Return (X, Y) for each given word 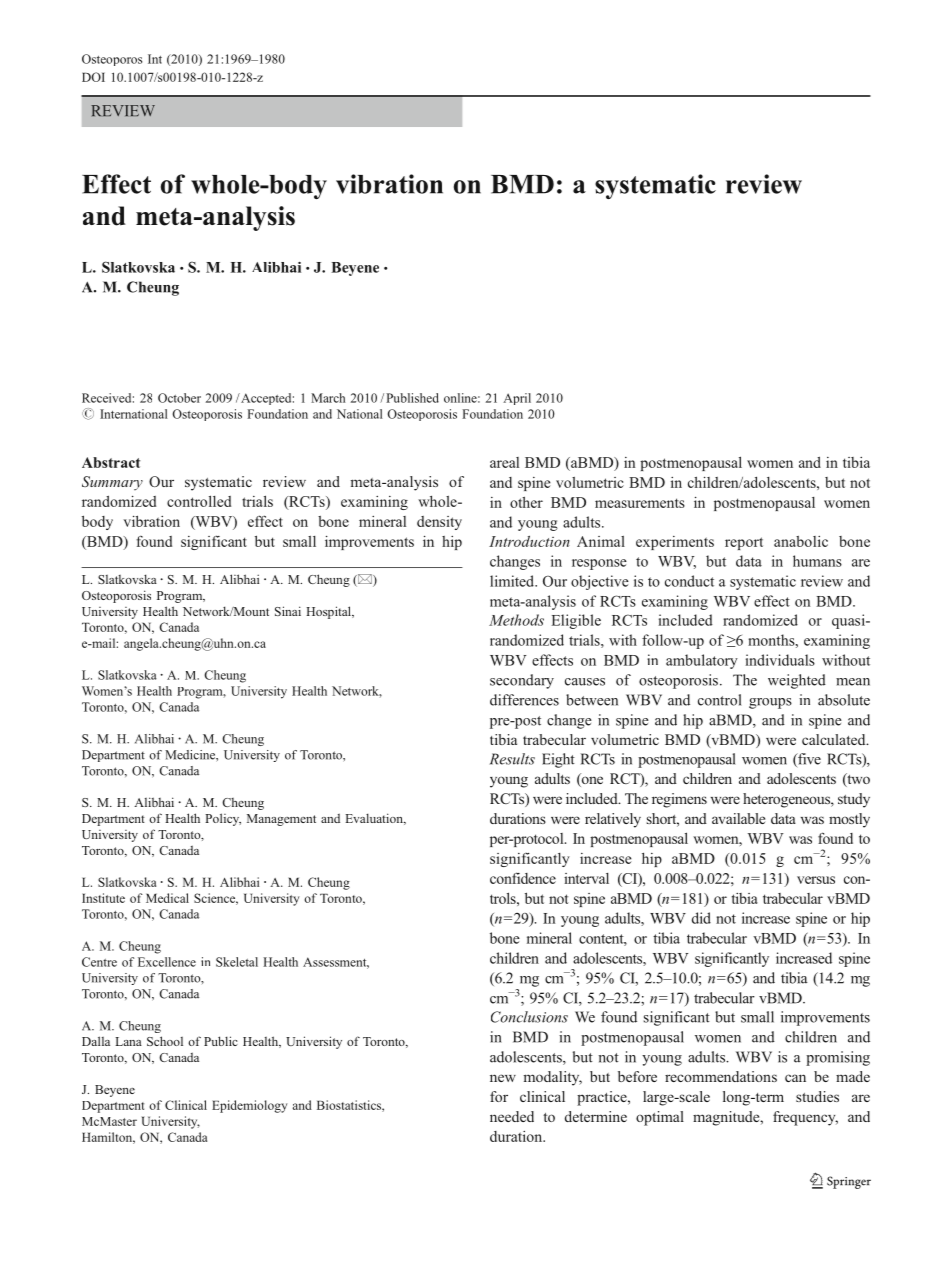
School (165, 1041)
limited (513, 581)
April (517, 399)
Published (412, 398)
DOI (93, 77)
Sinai (288, 611)
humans (817, 561)
